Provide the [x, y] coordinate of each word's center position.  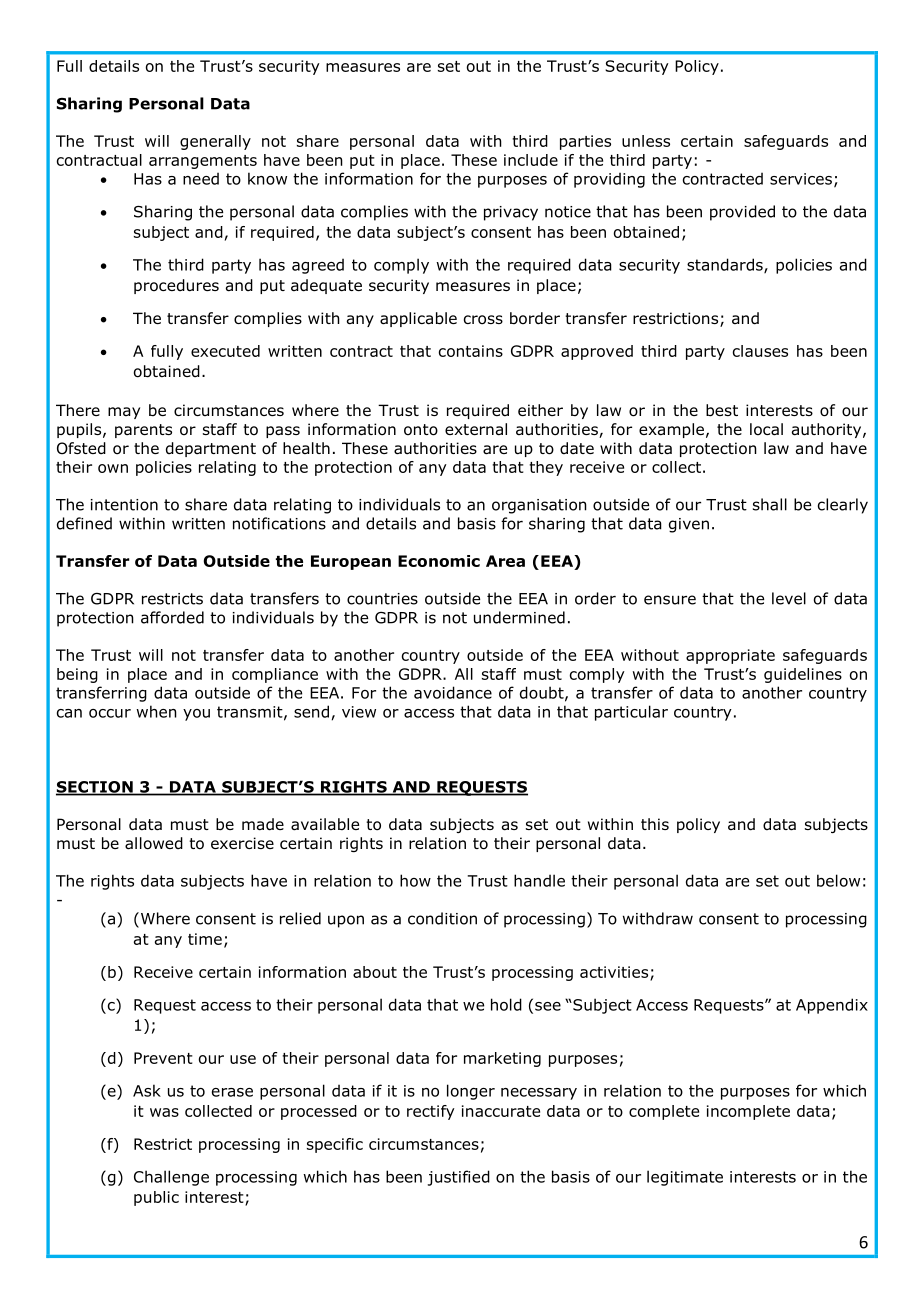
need [201, 178]
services [801, 179]
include [531, 160]
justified [459, 1178]
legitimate [685, 1178]
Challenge [171, 1178]
